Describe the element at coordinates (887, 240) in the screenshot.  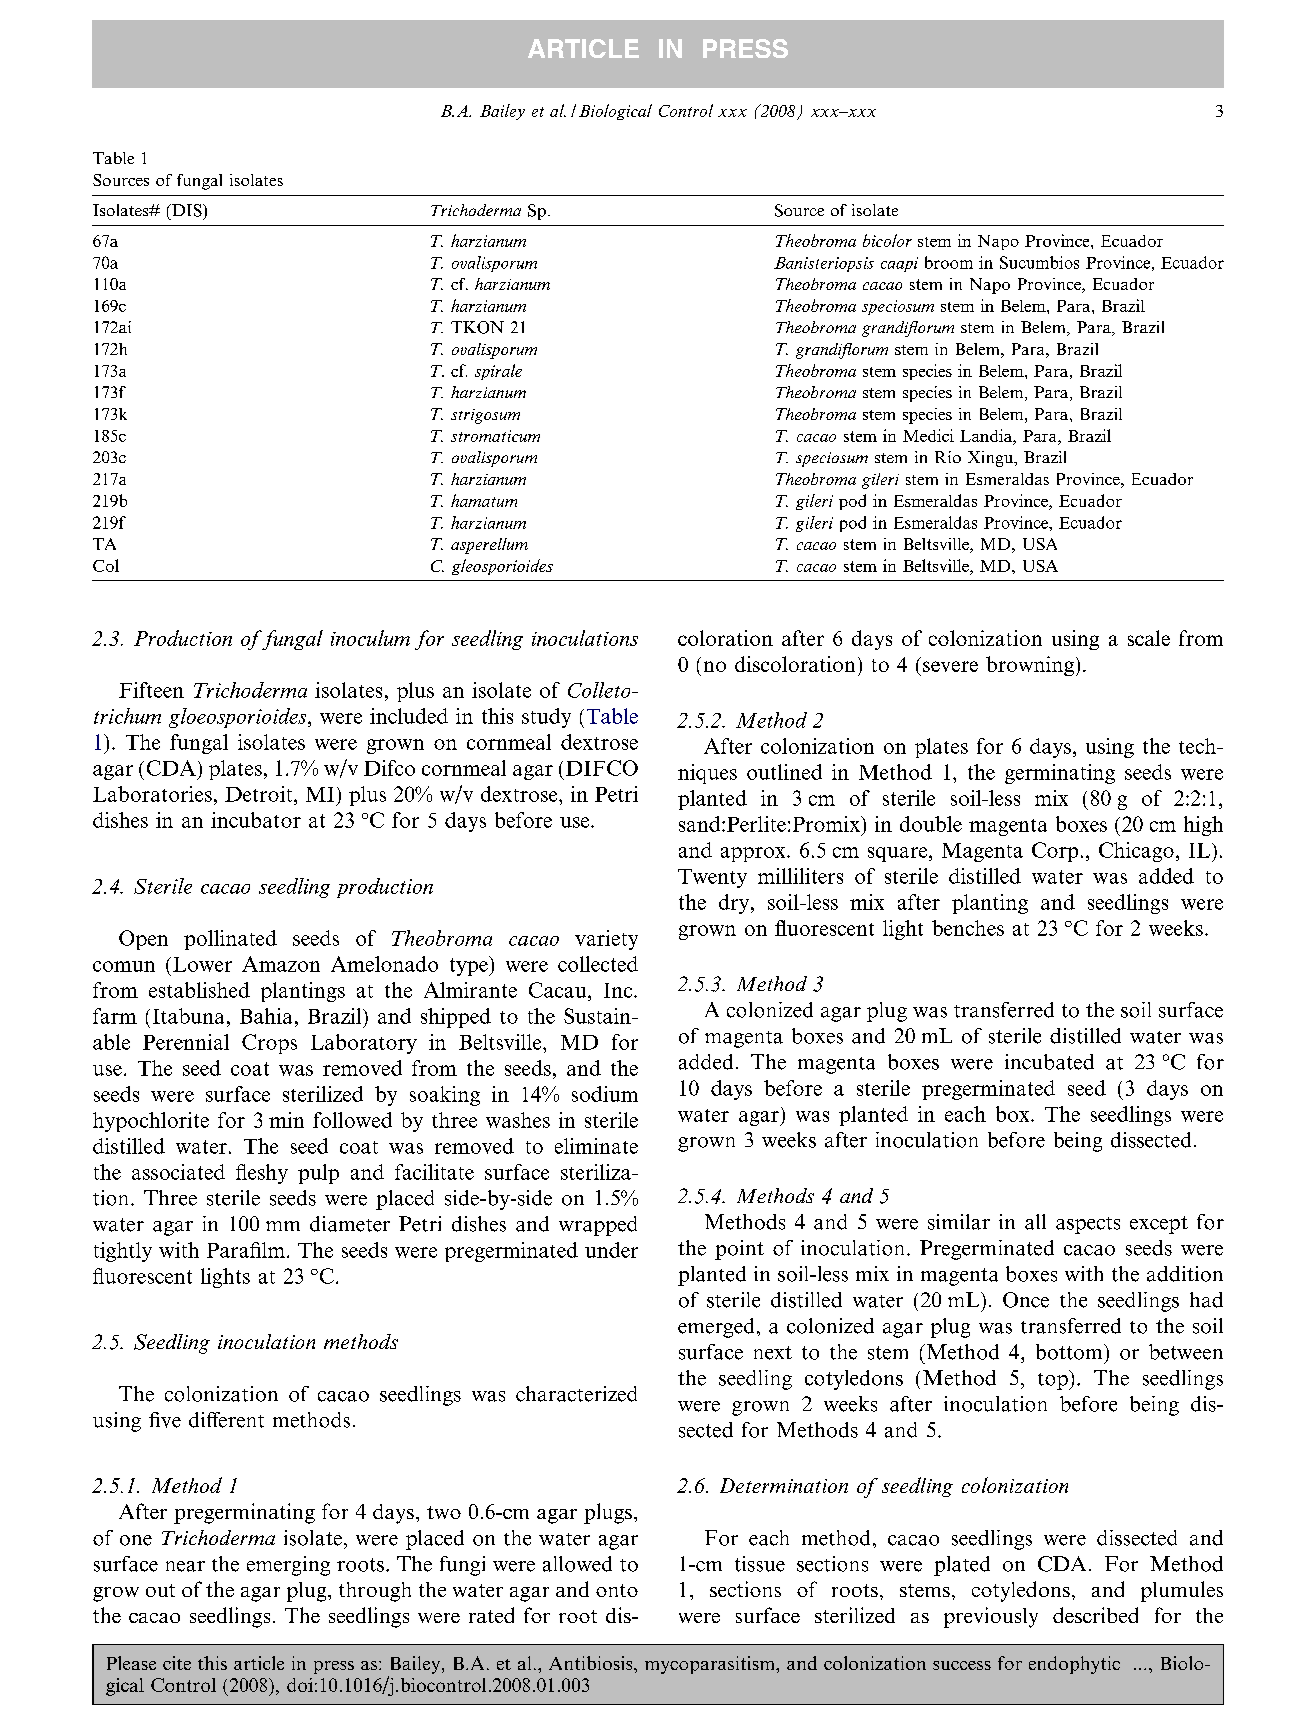
I see `bicolor` at that location.
